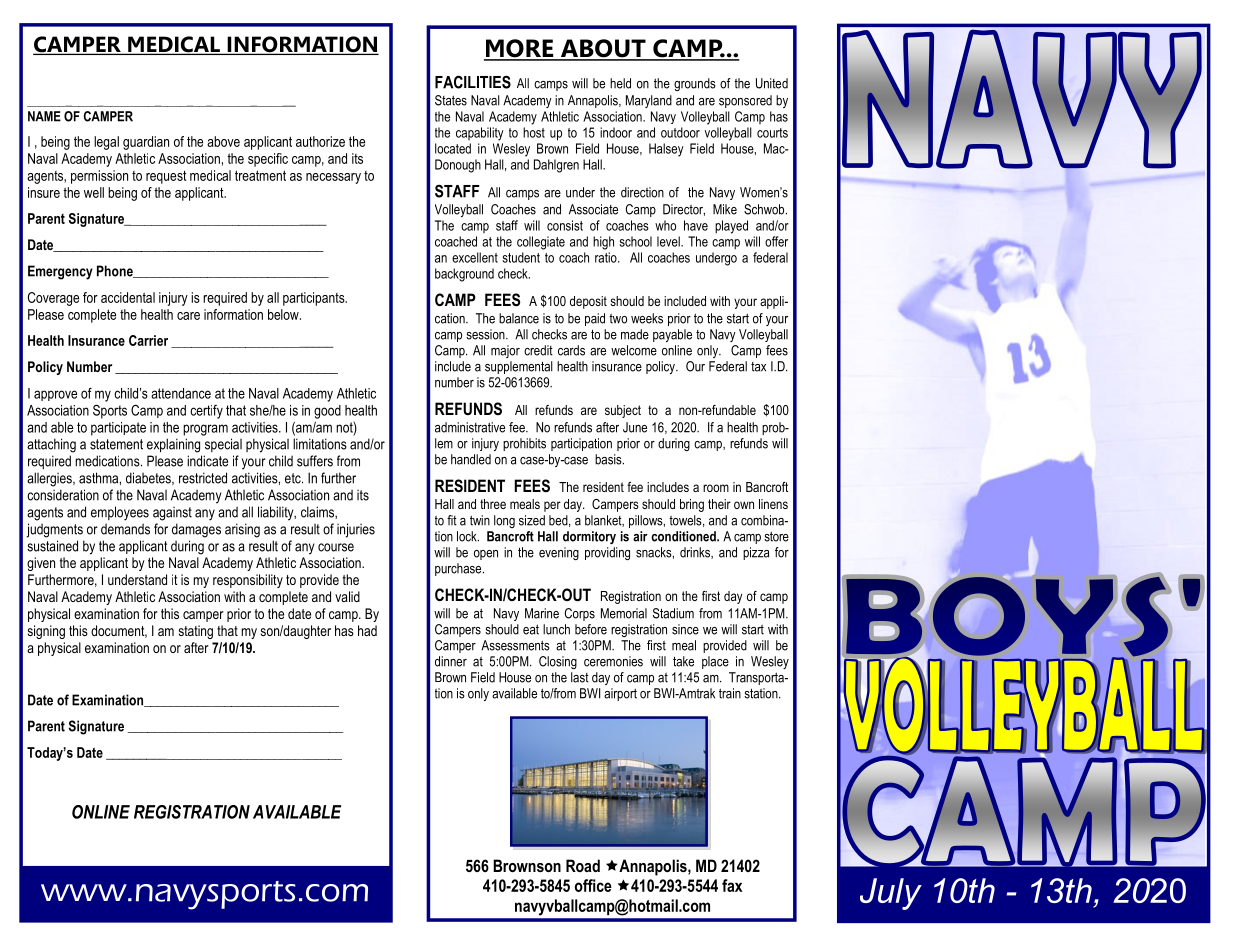 This document has height=952, width=1233. What do you see at coordinates (473, 82) in the document?
I see `FACILITIES` at bounding box center [473, 82].
